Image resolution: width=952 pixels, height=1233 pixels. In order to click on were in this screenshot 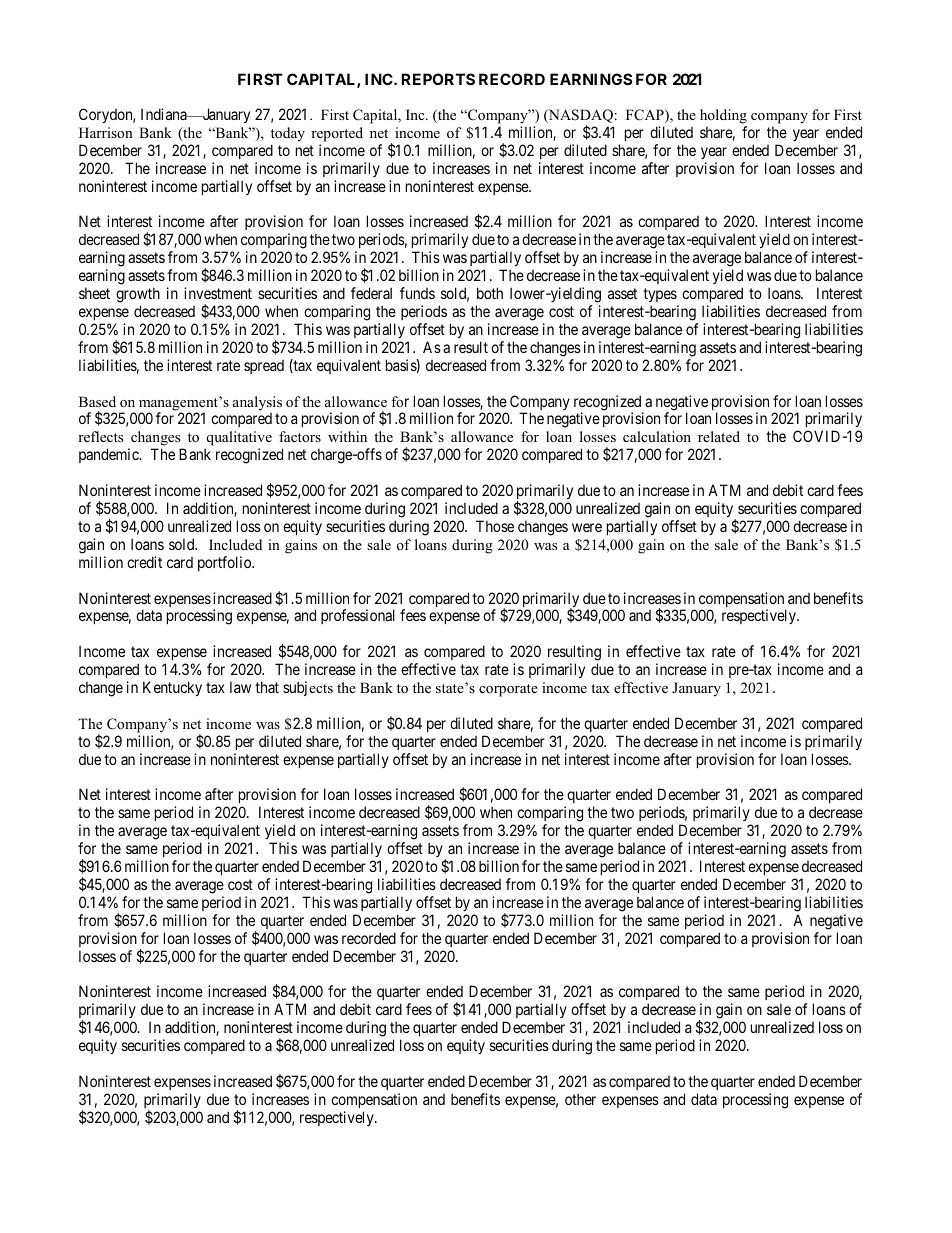, I will do `click(587, 527)`.
